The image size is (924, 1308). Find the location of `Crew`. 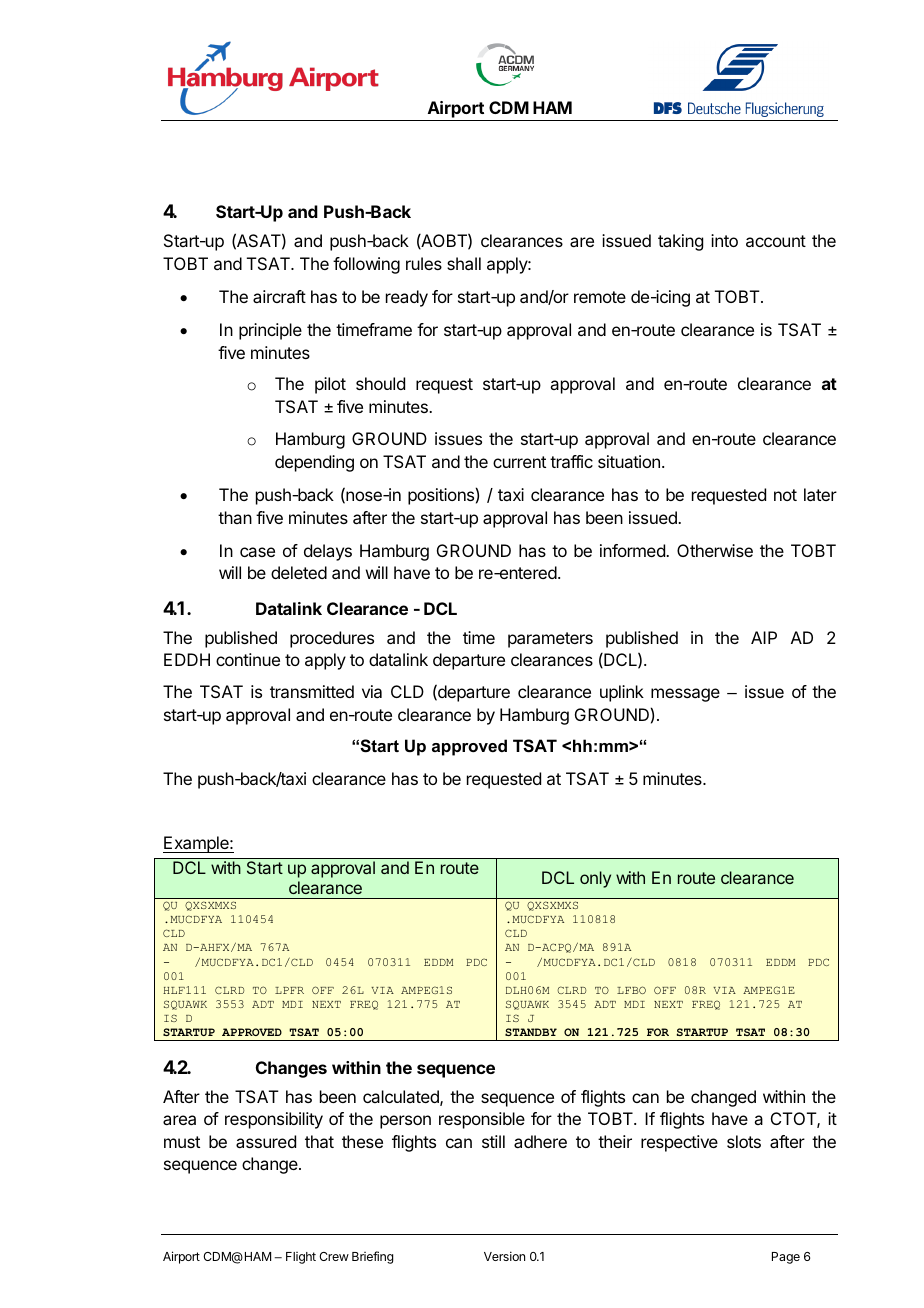

Crew is located at coordinates (334, 1256).
